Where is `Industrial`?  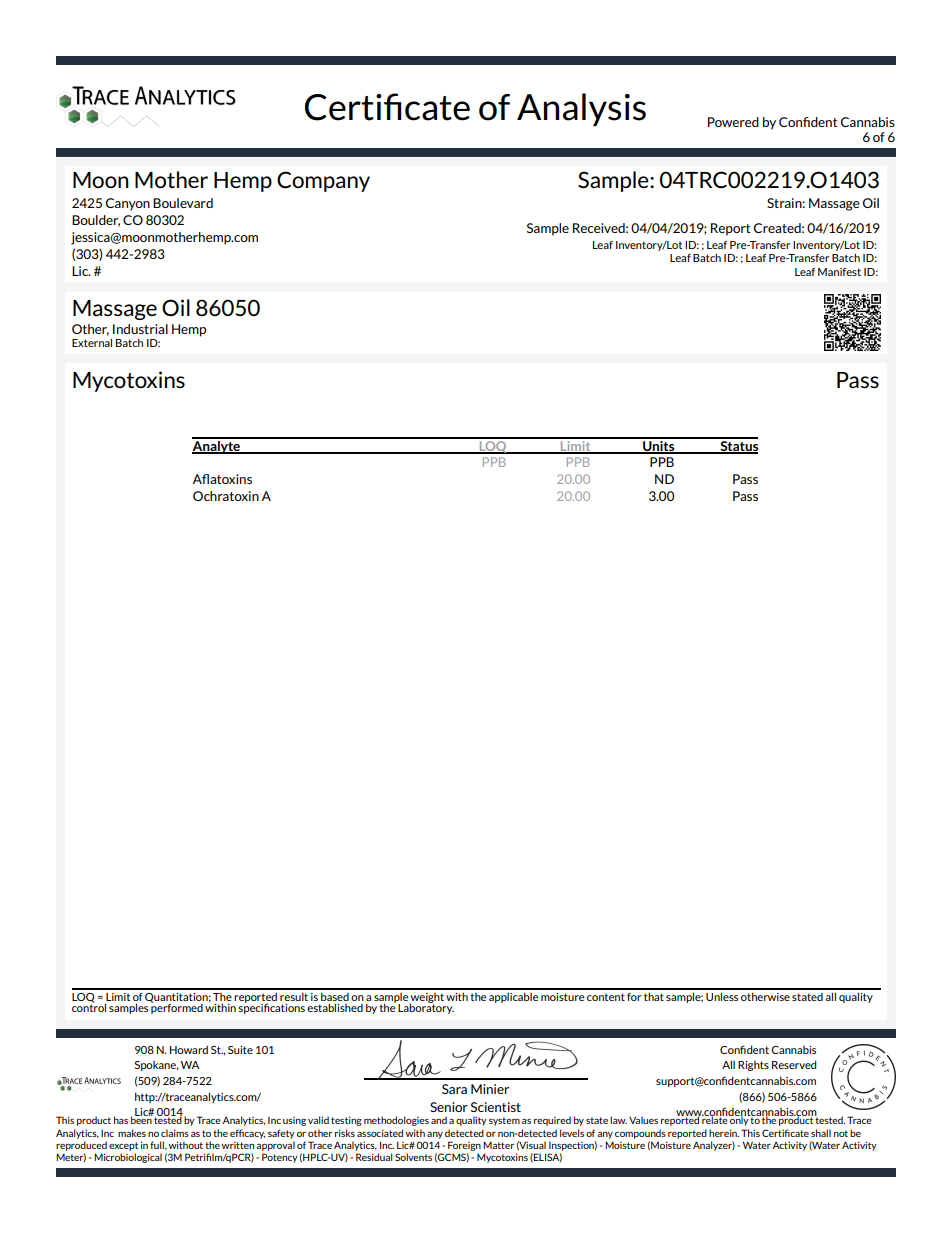
Industrial is located at coordinates (140, 329).
